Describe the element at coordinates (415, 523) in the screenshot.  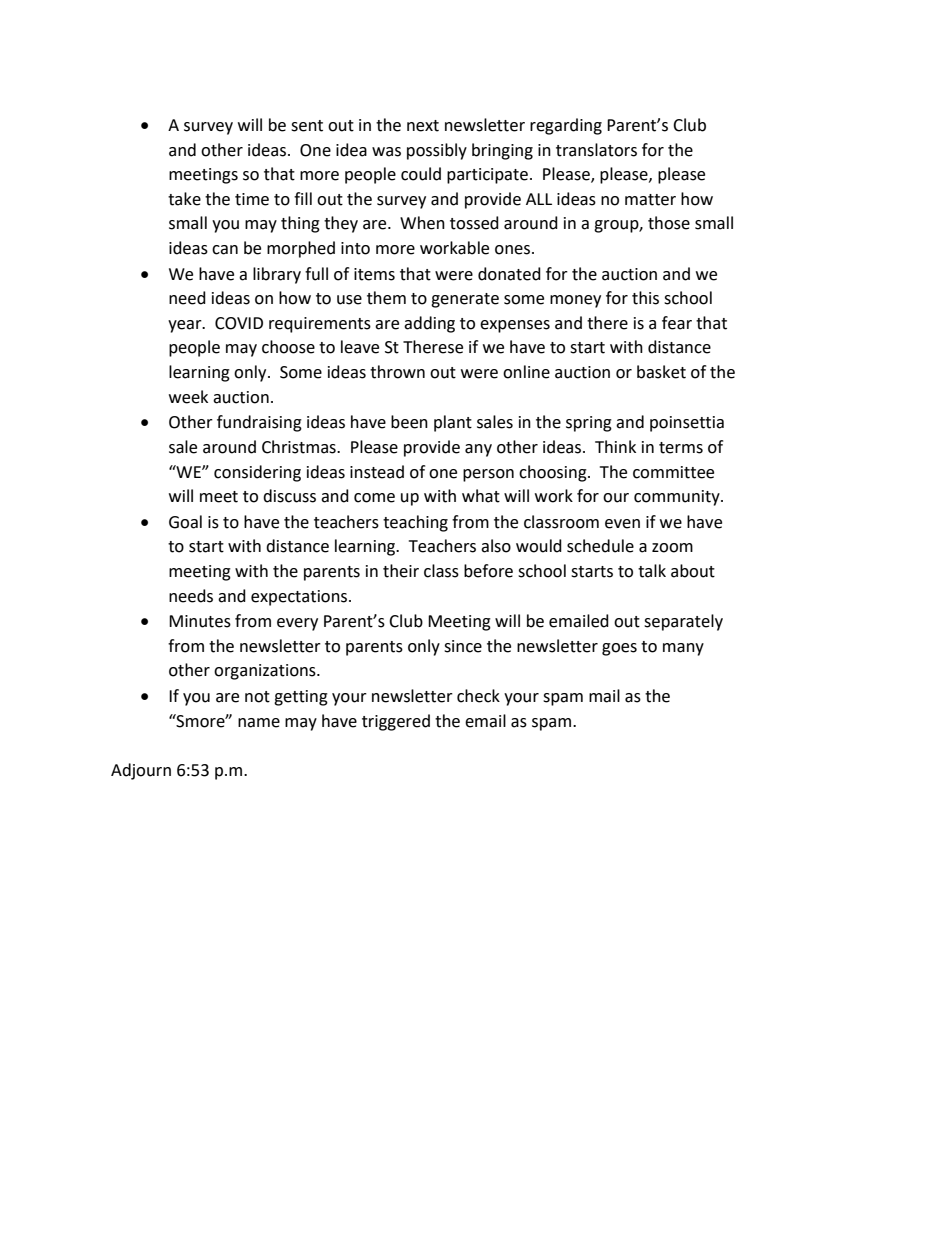
I see `teaching` at that location.
